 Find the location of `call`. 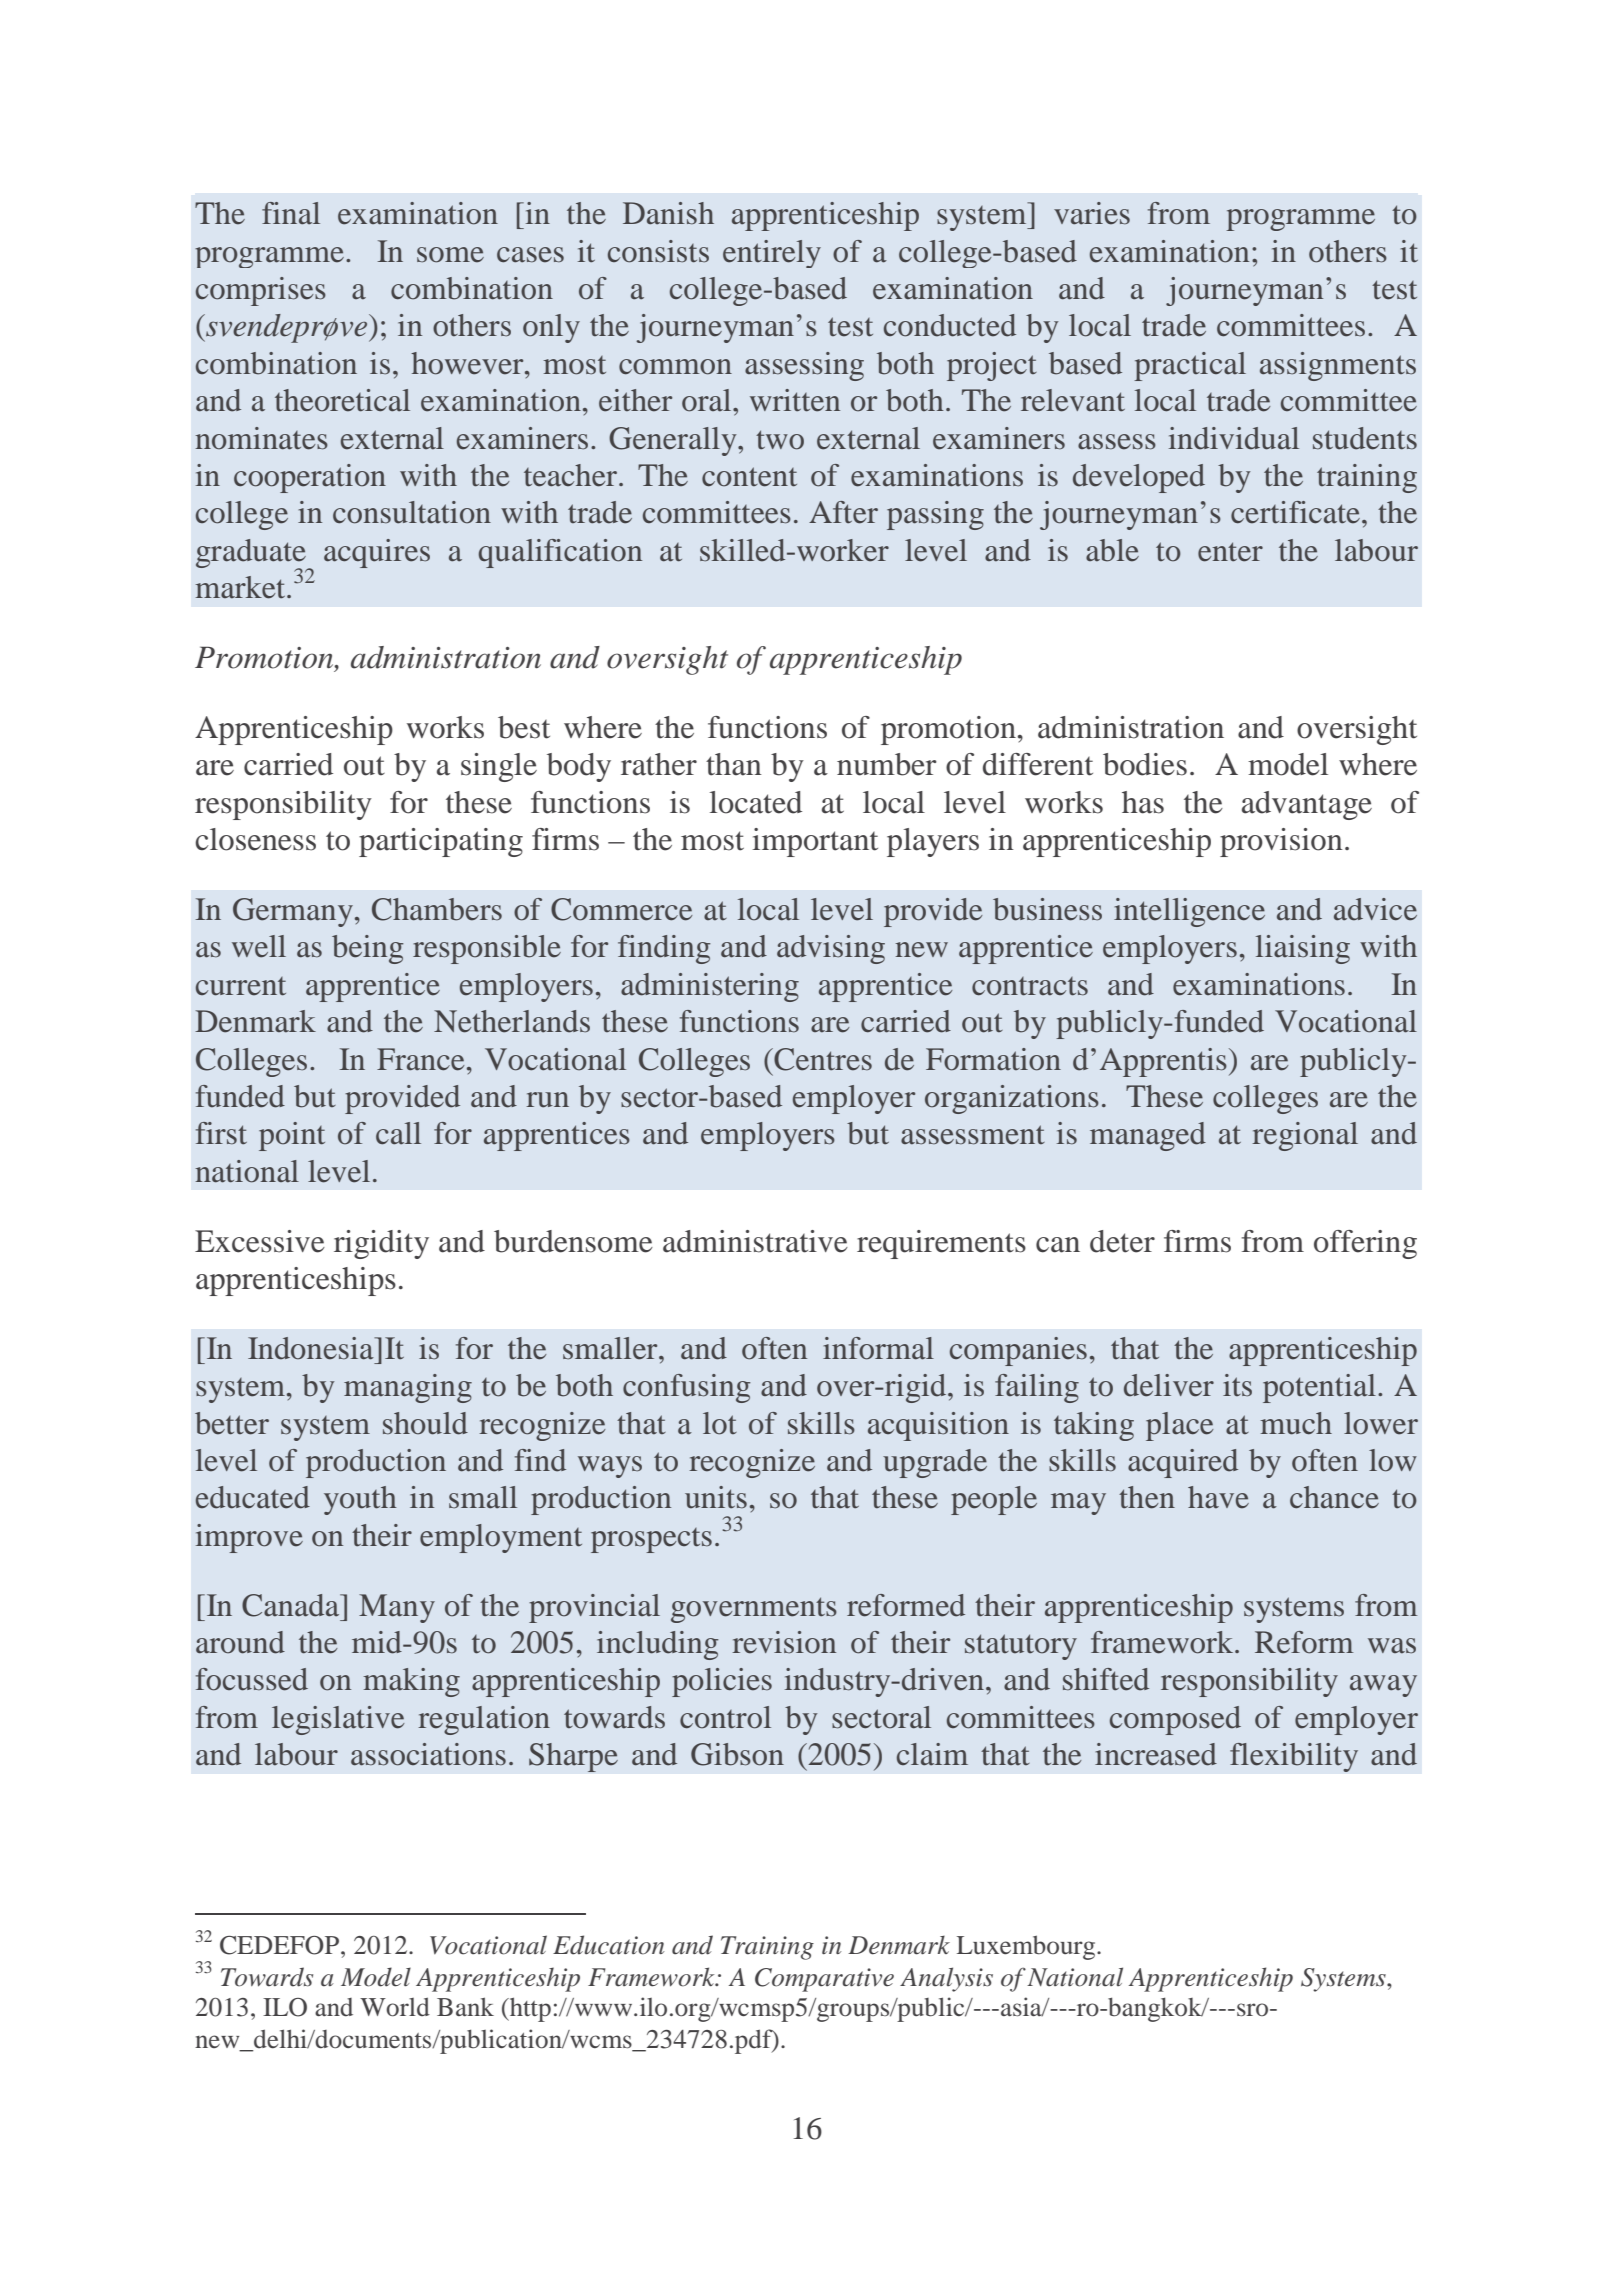

call is located at coordinates (398, 1133).
